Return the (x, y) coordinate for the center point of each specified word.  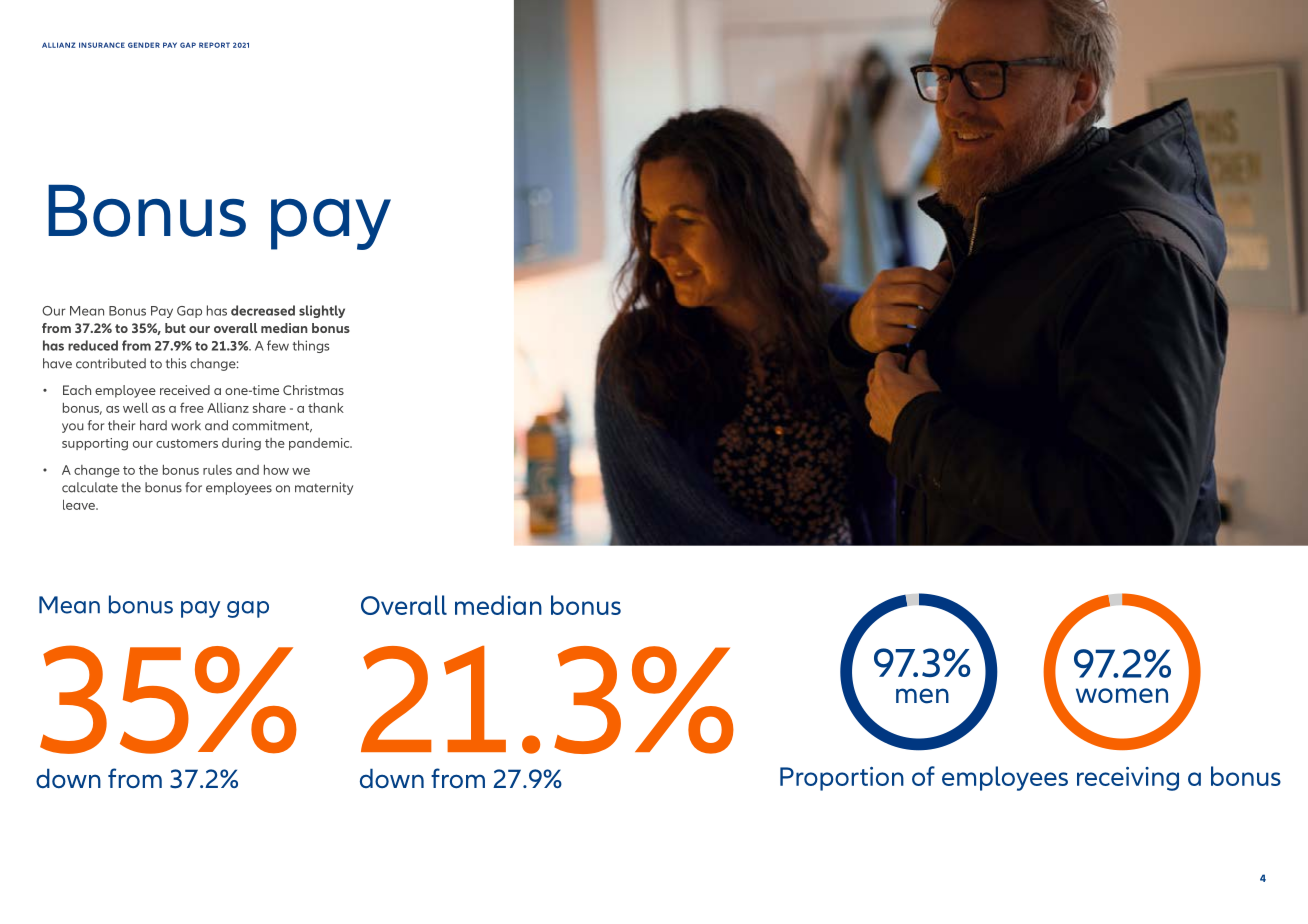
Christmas (313, 390)
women (1122, 695)
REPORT (214, 45)
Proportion (842, 779)
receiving (1128, 779)
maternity (324, 488)
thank (326, 408)
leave (80, 505)
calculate (90, 487)
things (311, 346)
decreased (263, 310)
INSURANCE (102, 45)
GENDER (144, 45)
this (176, 363)
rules (217, 470)
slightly (322, 311)
